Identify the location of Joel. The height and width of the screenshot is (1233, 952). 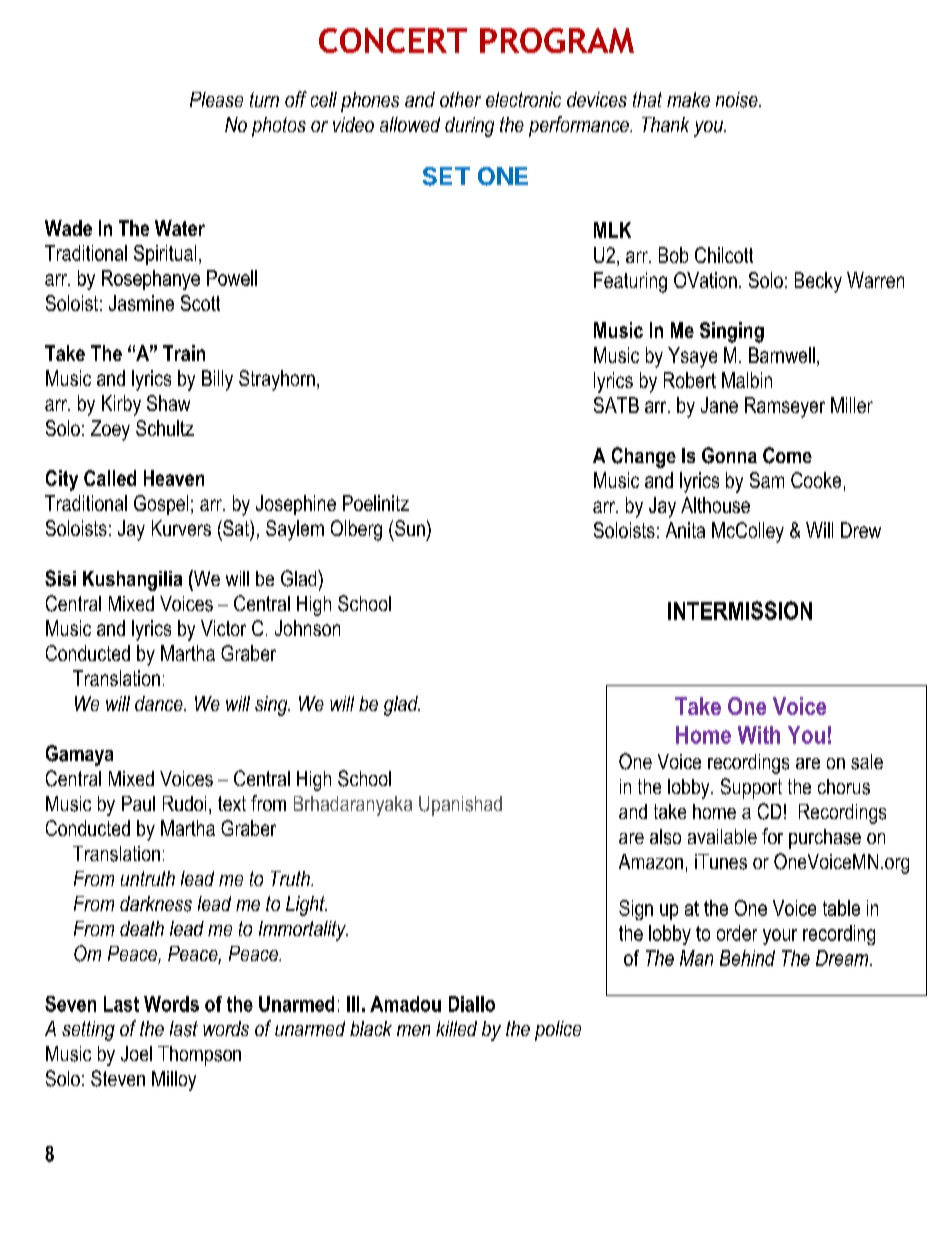
(136, 1054).
